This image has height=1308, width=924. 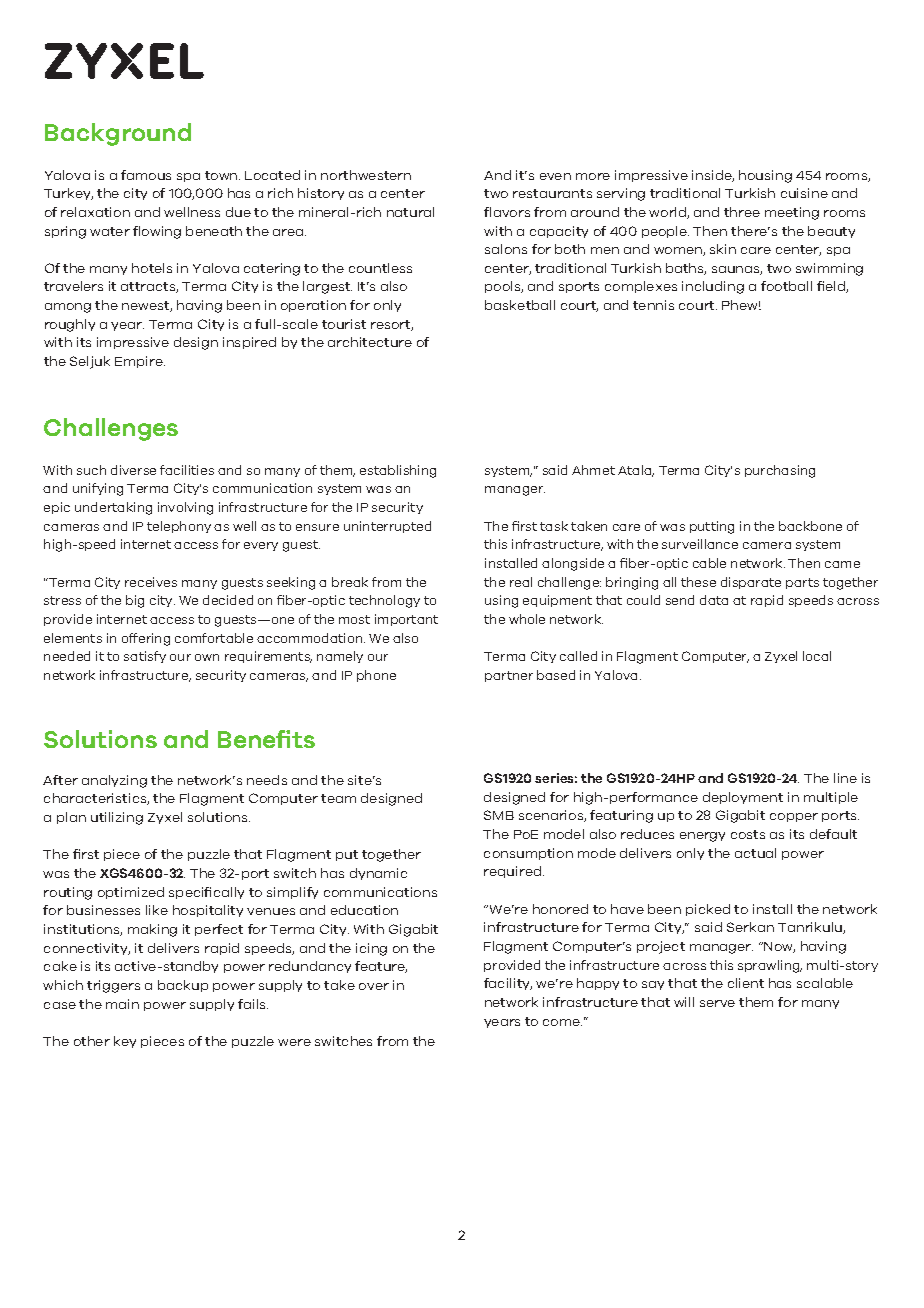 What do you see at coordinates (146, 175) in the image?
I see `famous` at bounding box center [146, 175].
